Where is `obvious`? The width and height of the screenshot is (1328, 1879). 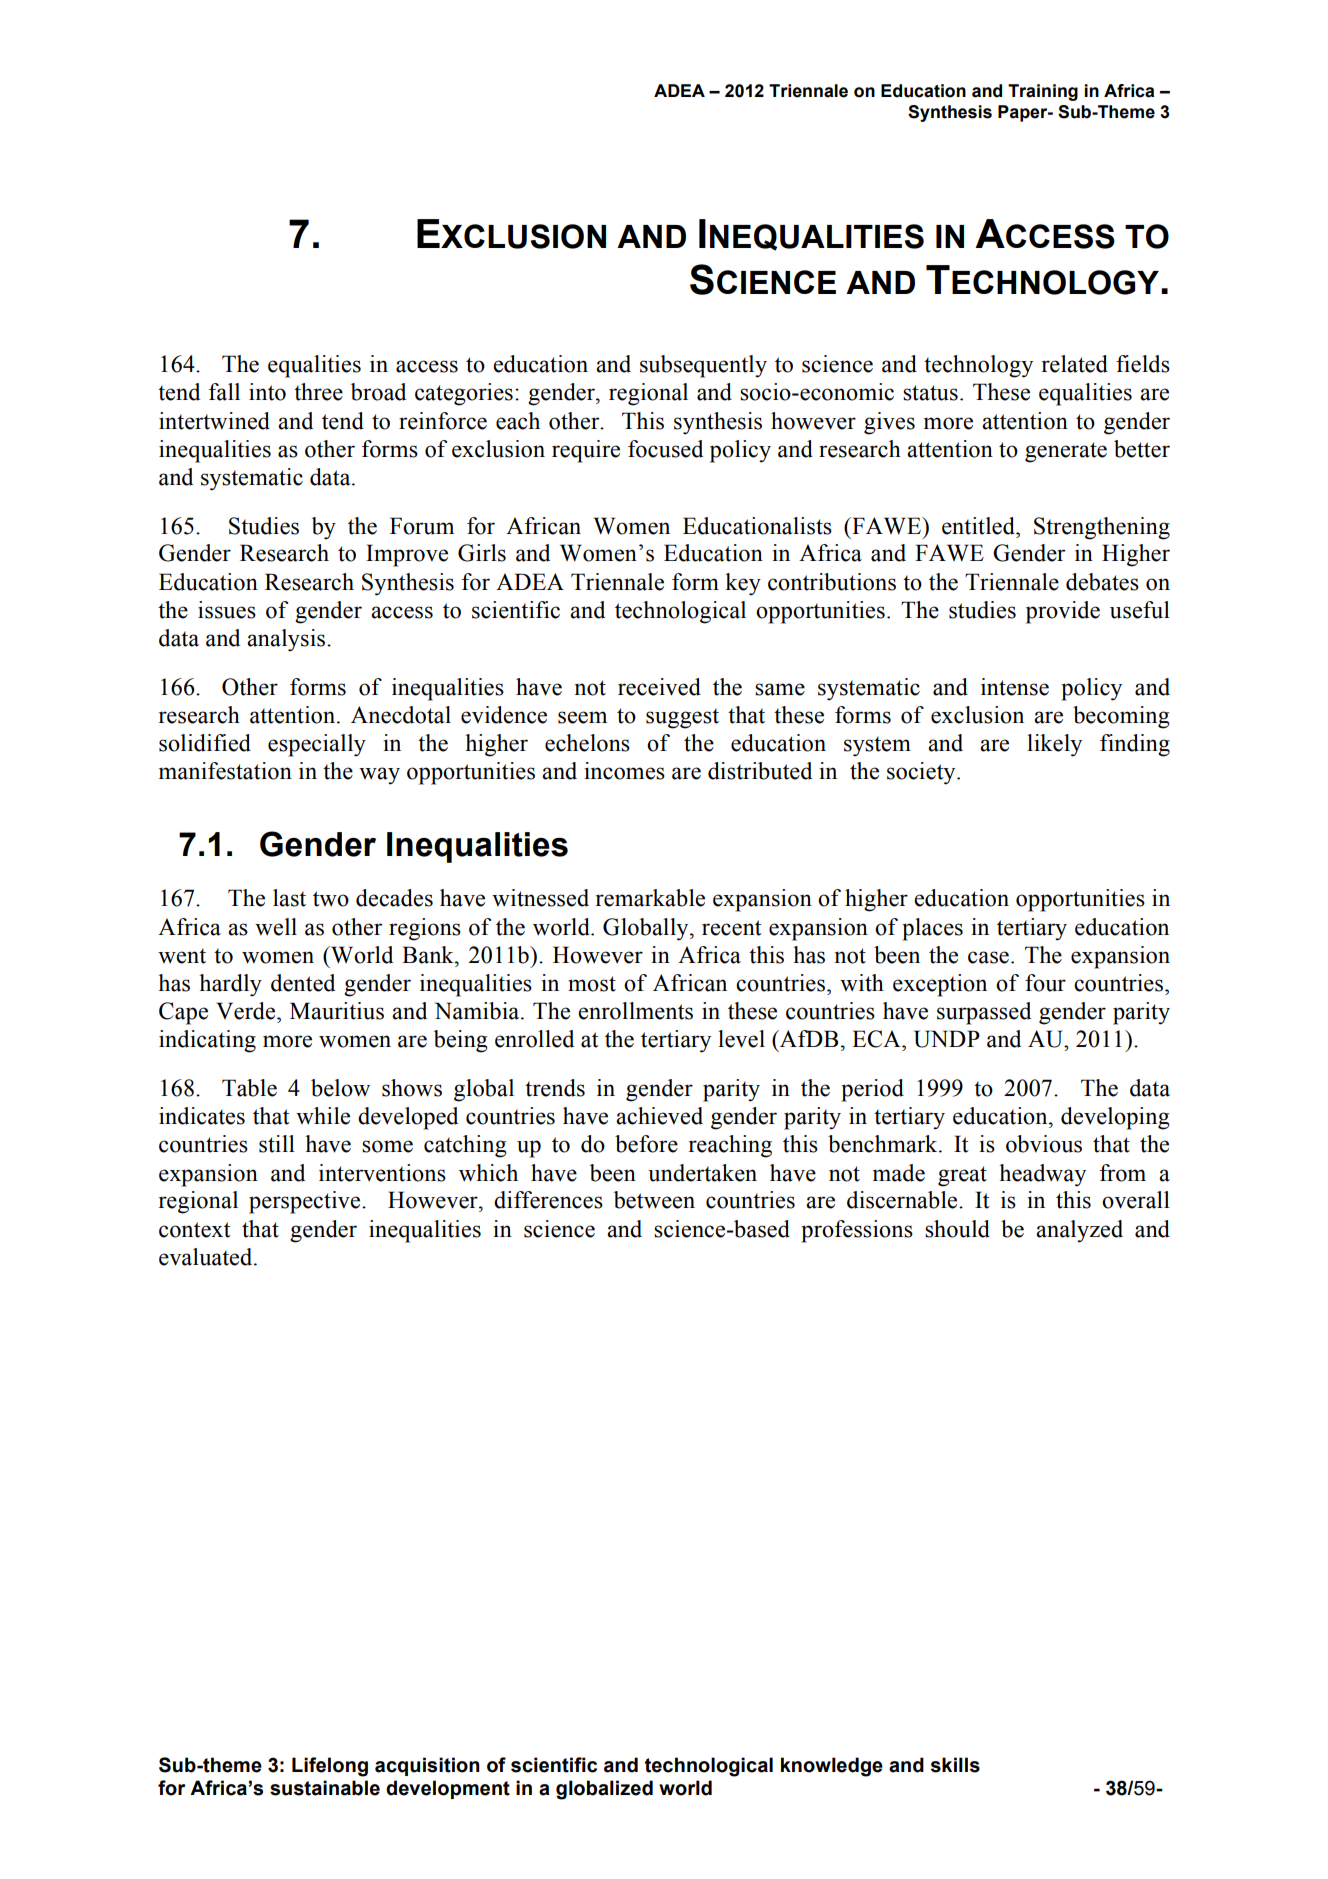
obvious is located at coordinates (1044, 1144).
